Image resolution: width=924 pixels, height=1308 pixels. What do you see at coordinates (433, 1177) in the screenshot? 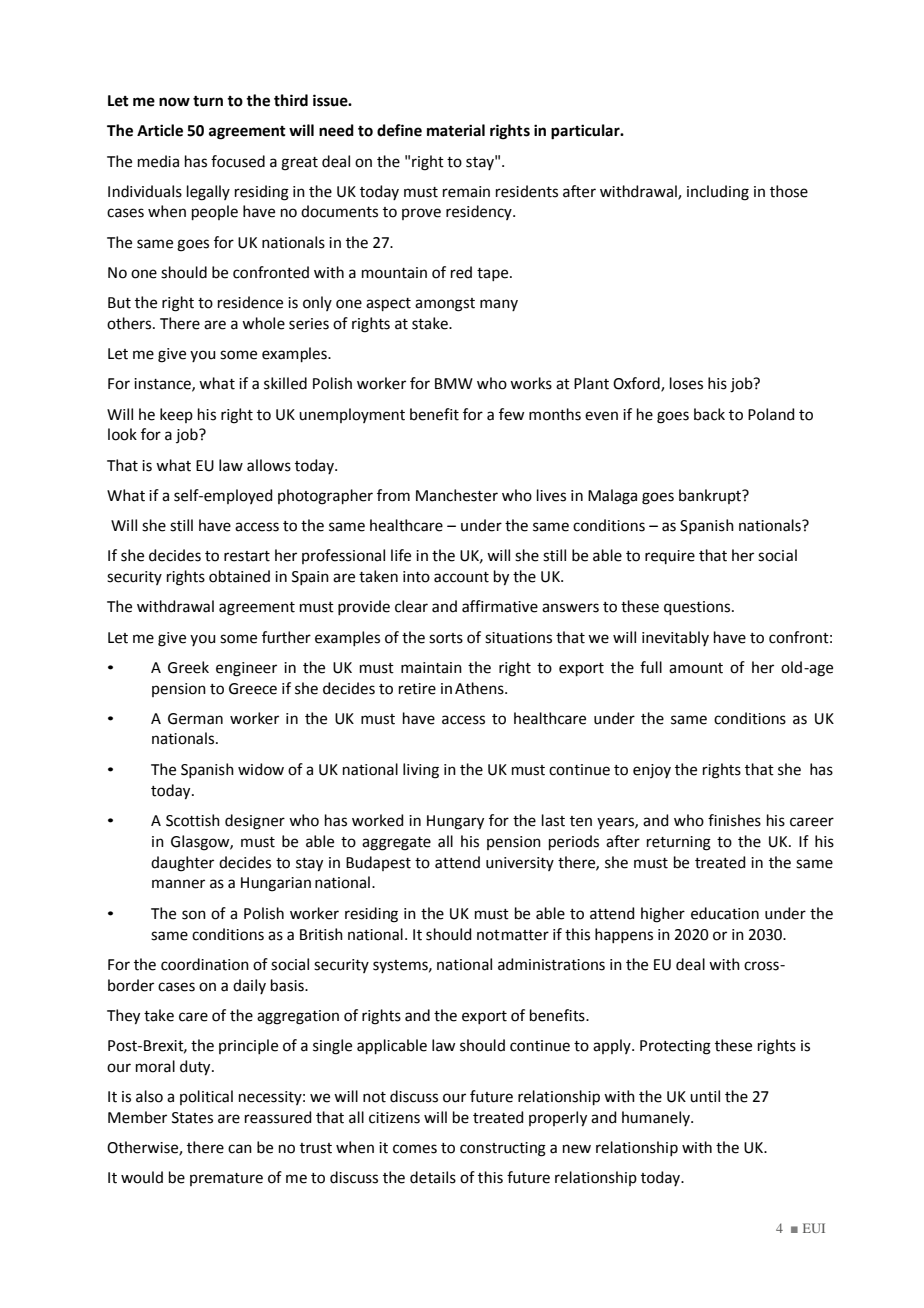
I see `details` at bounding box center [433, 1177].
